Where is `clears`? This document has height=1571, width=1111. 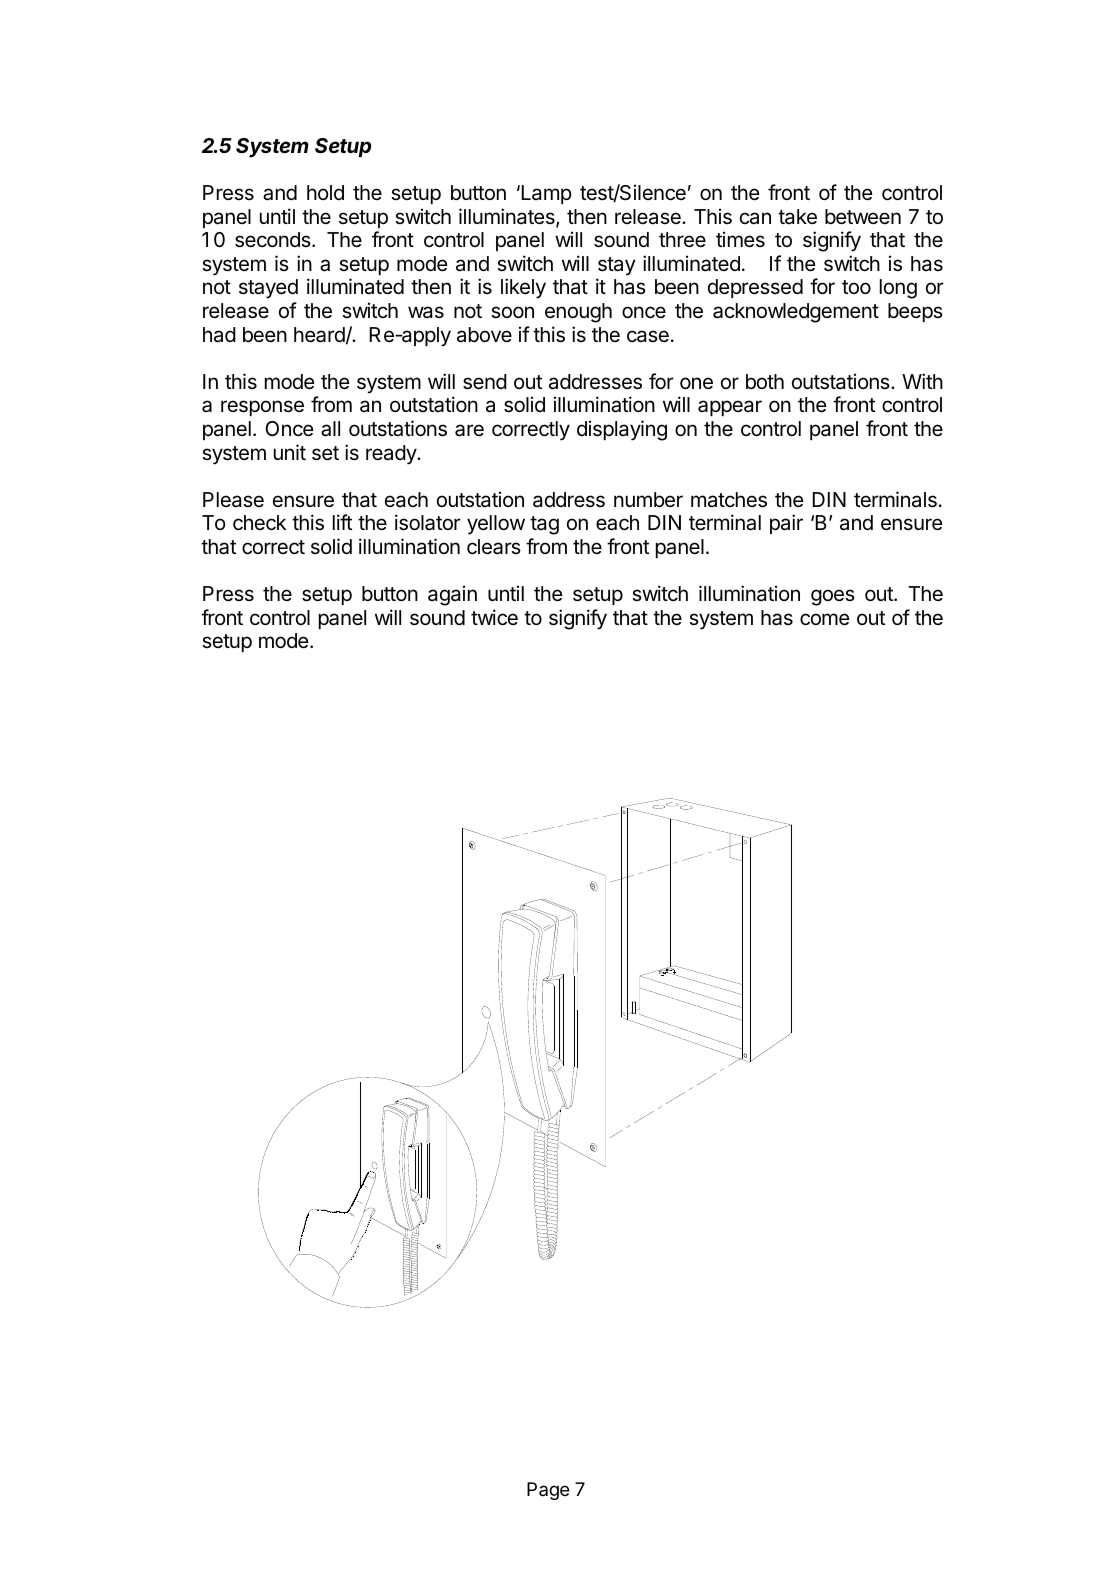 clears is located at coordinates (494, 547).
